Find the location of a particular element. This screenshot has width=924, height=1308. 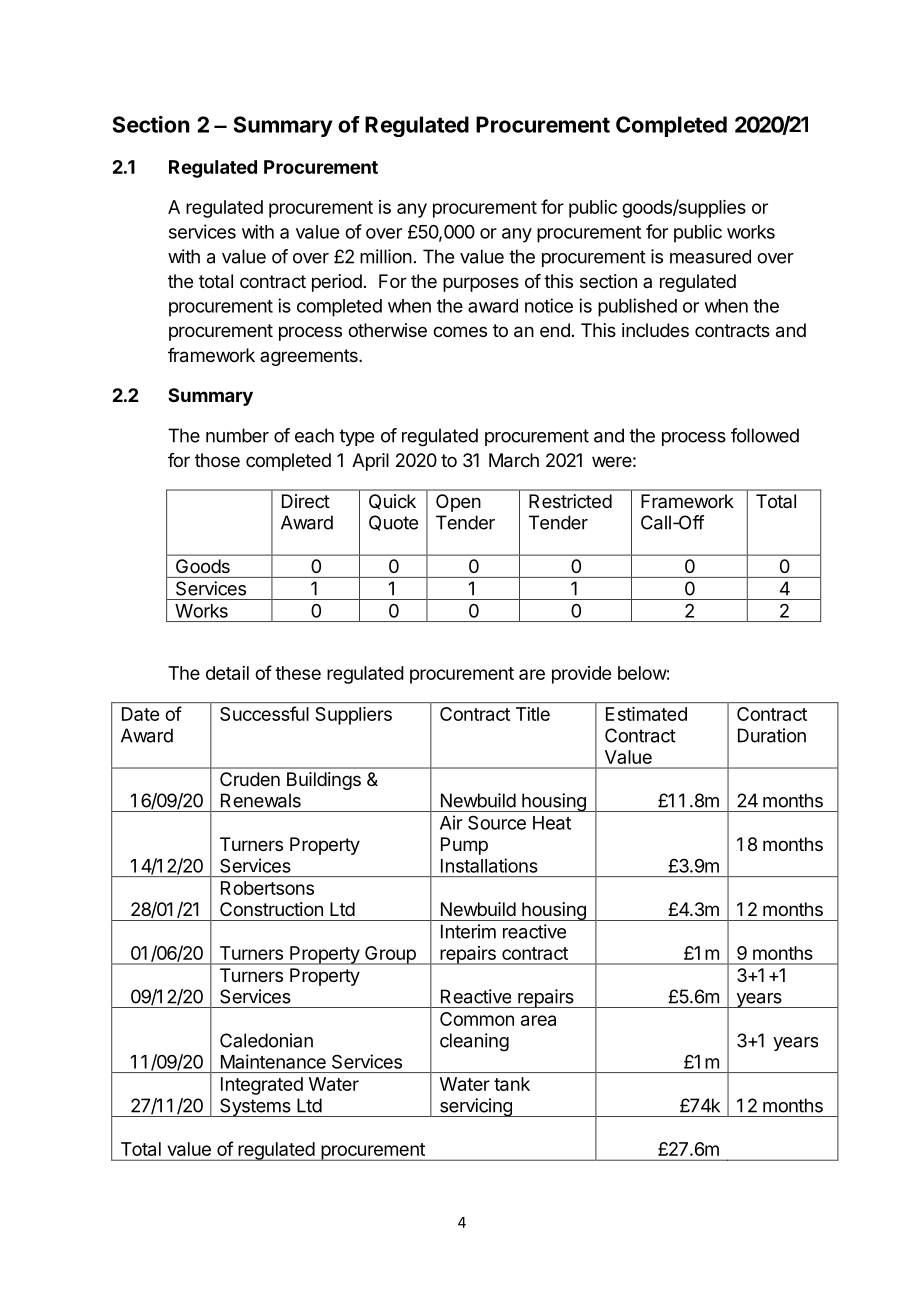

purposes is located at coordinates (481, 284).
